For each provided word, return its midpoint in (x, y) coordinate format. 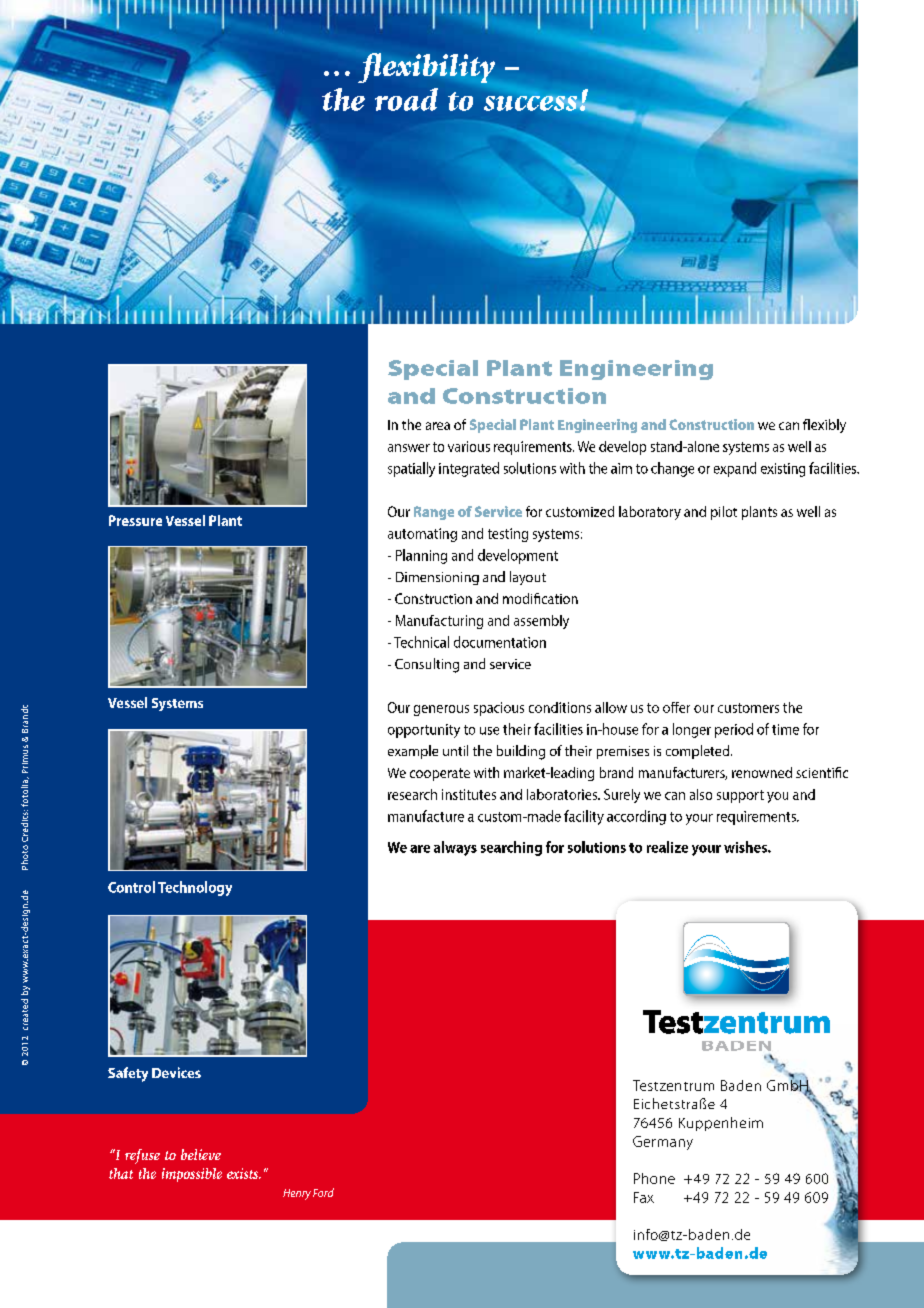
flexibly (824, 426)
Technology (195, 888)
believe (201, 1154)
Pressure (135, 520)
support (740, 796)
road (406, 99)
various (469, 446)
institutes (469, 794)
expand (735, 469)
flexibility (426, 68)
